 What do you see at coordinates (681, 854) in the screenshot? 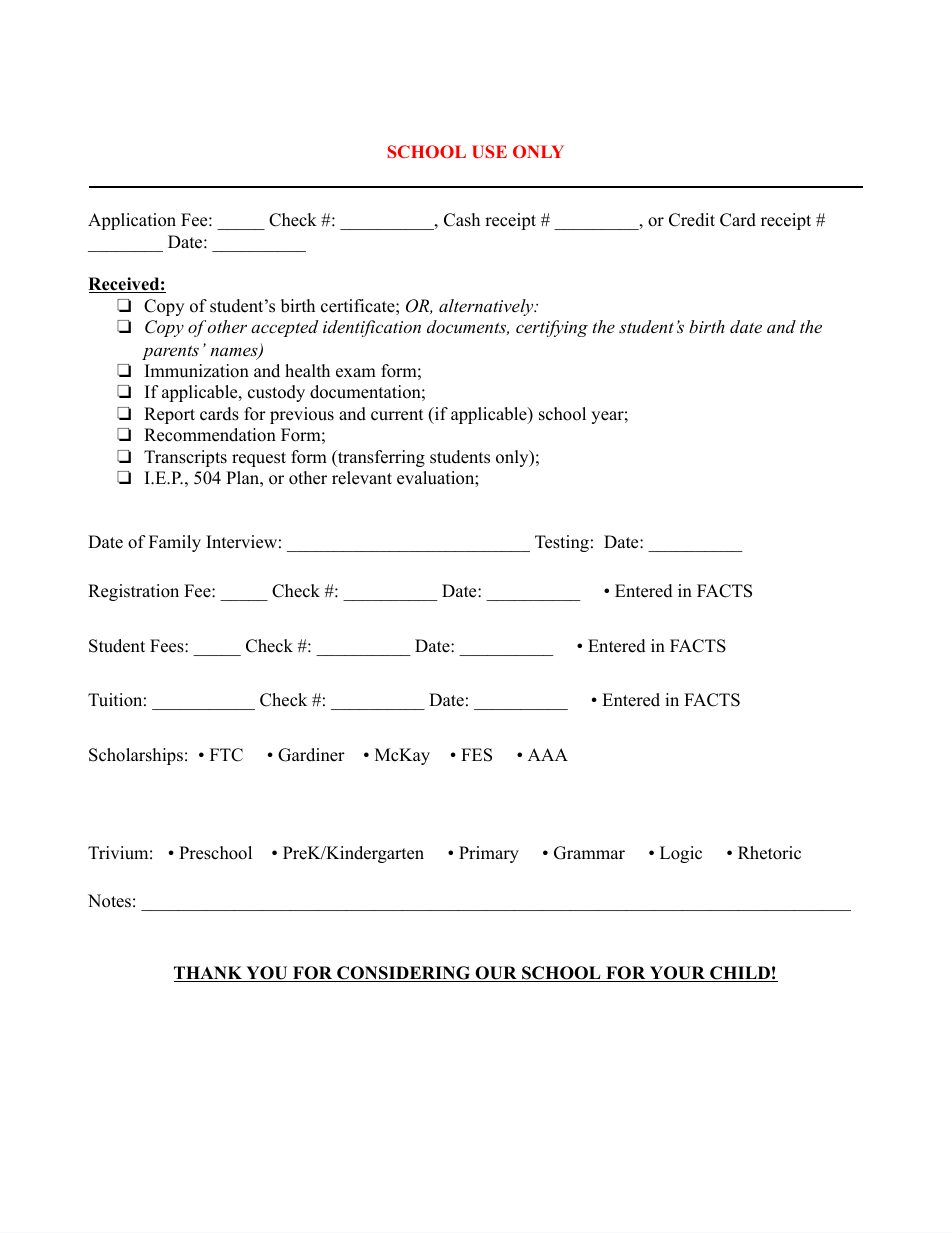
I see `Logic` at bounding box center [681, 854].
